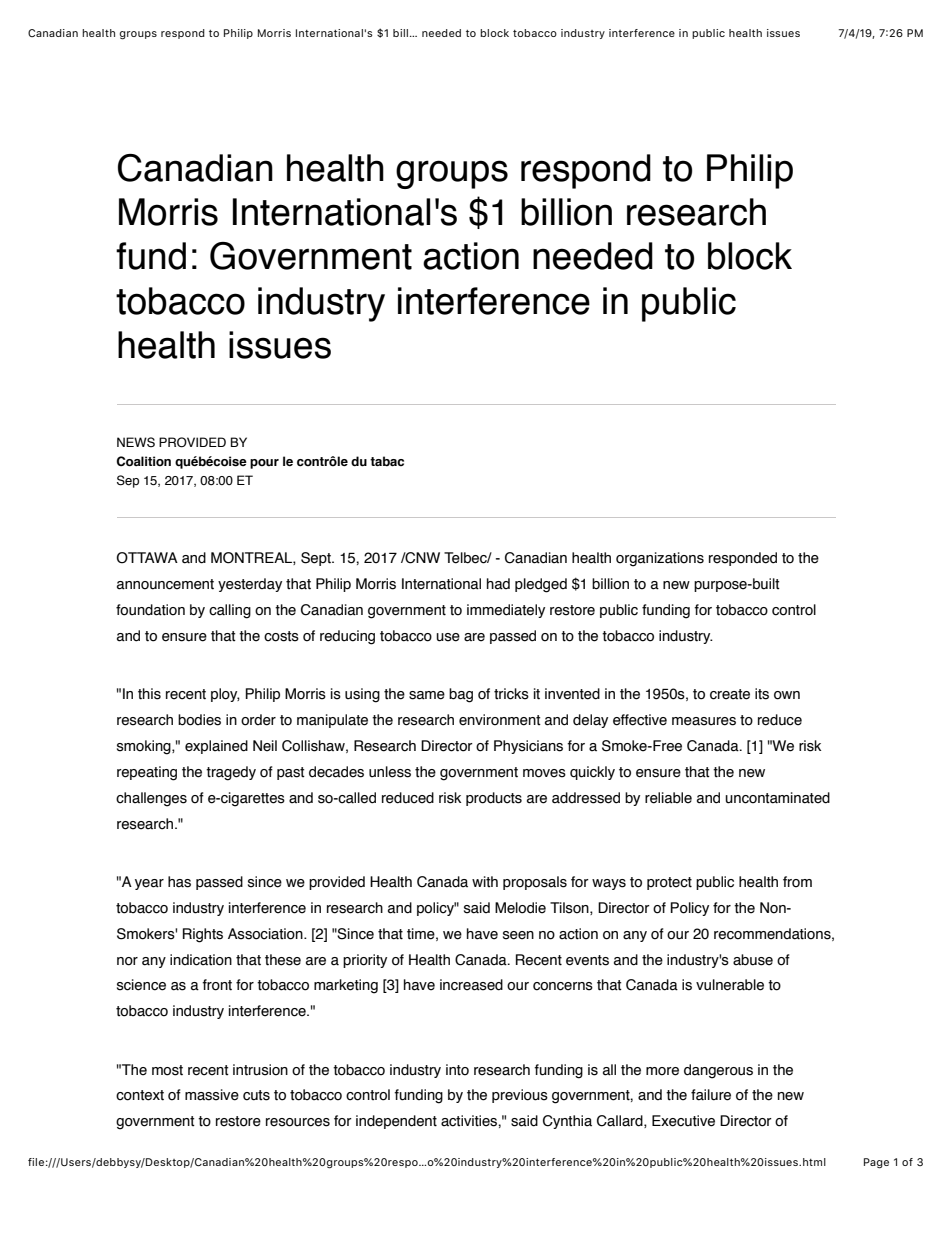  What do you see at coordinates (660, 559) in the page?
I see `organizations` at bounding box center [660, 559].
